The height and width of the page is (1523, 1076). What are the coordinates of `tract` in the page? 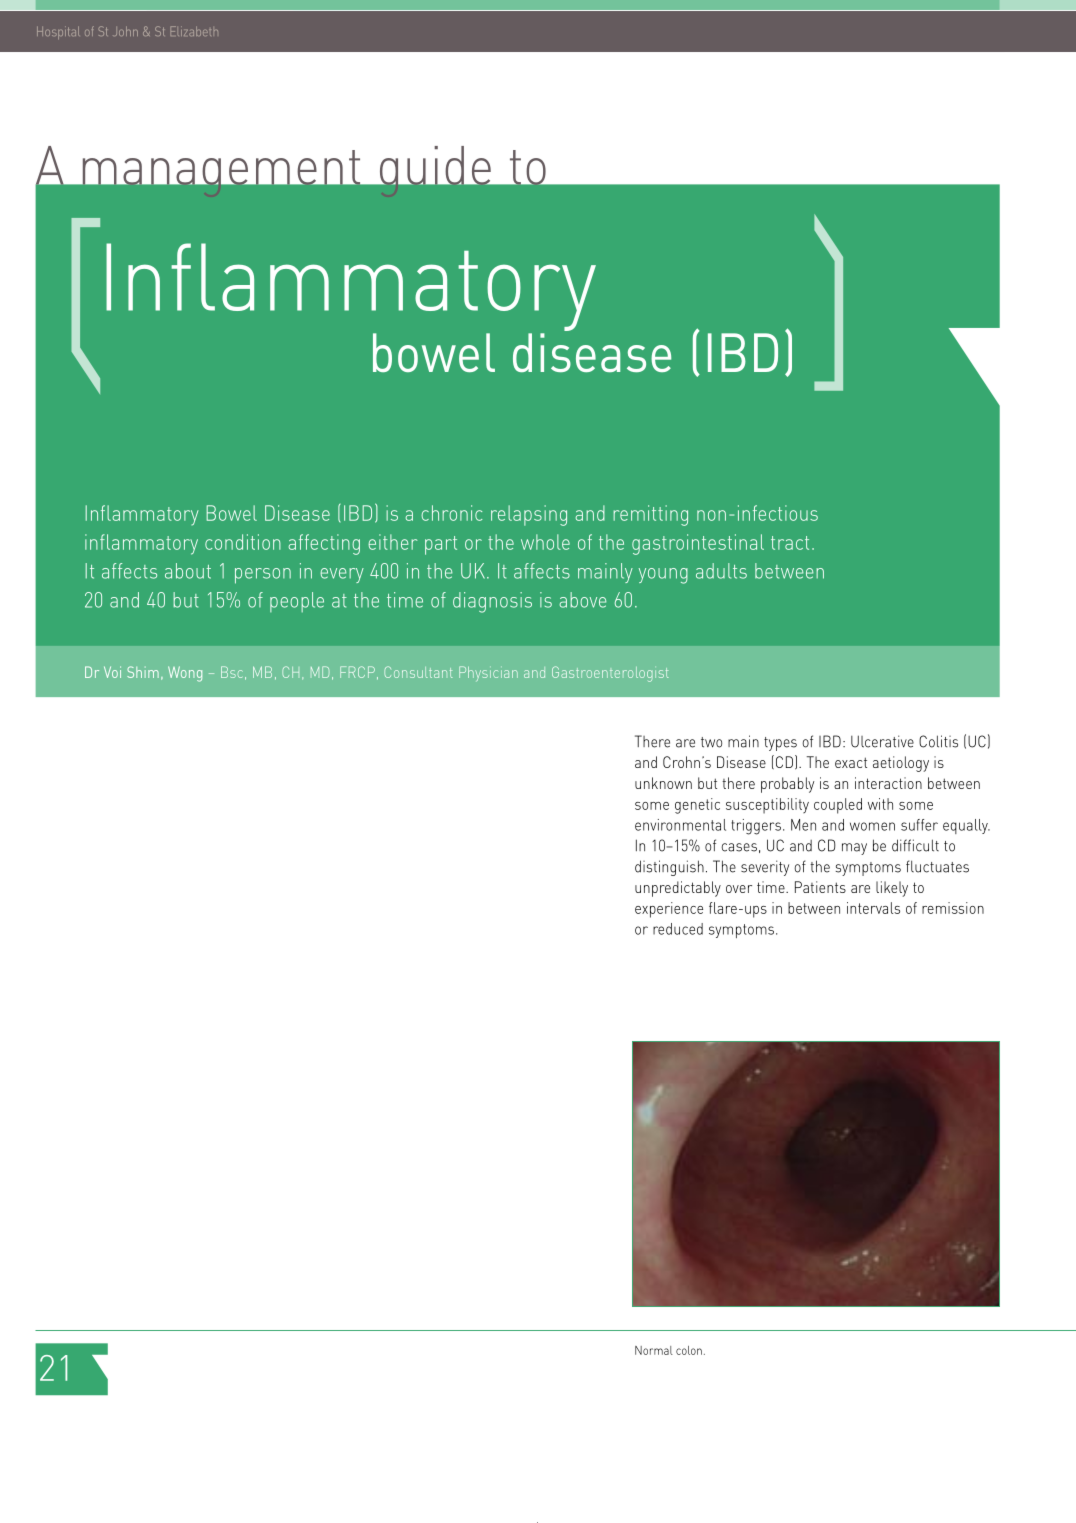 It's located at (790, 543).
